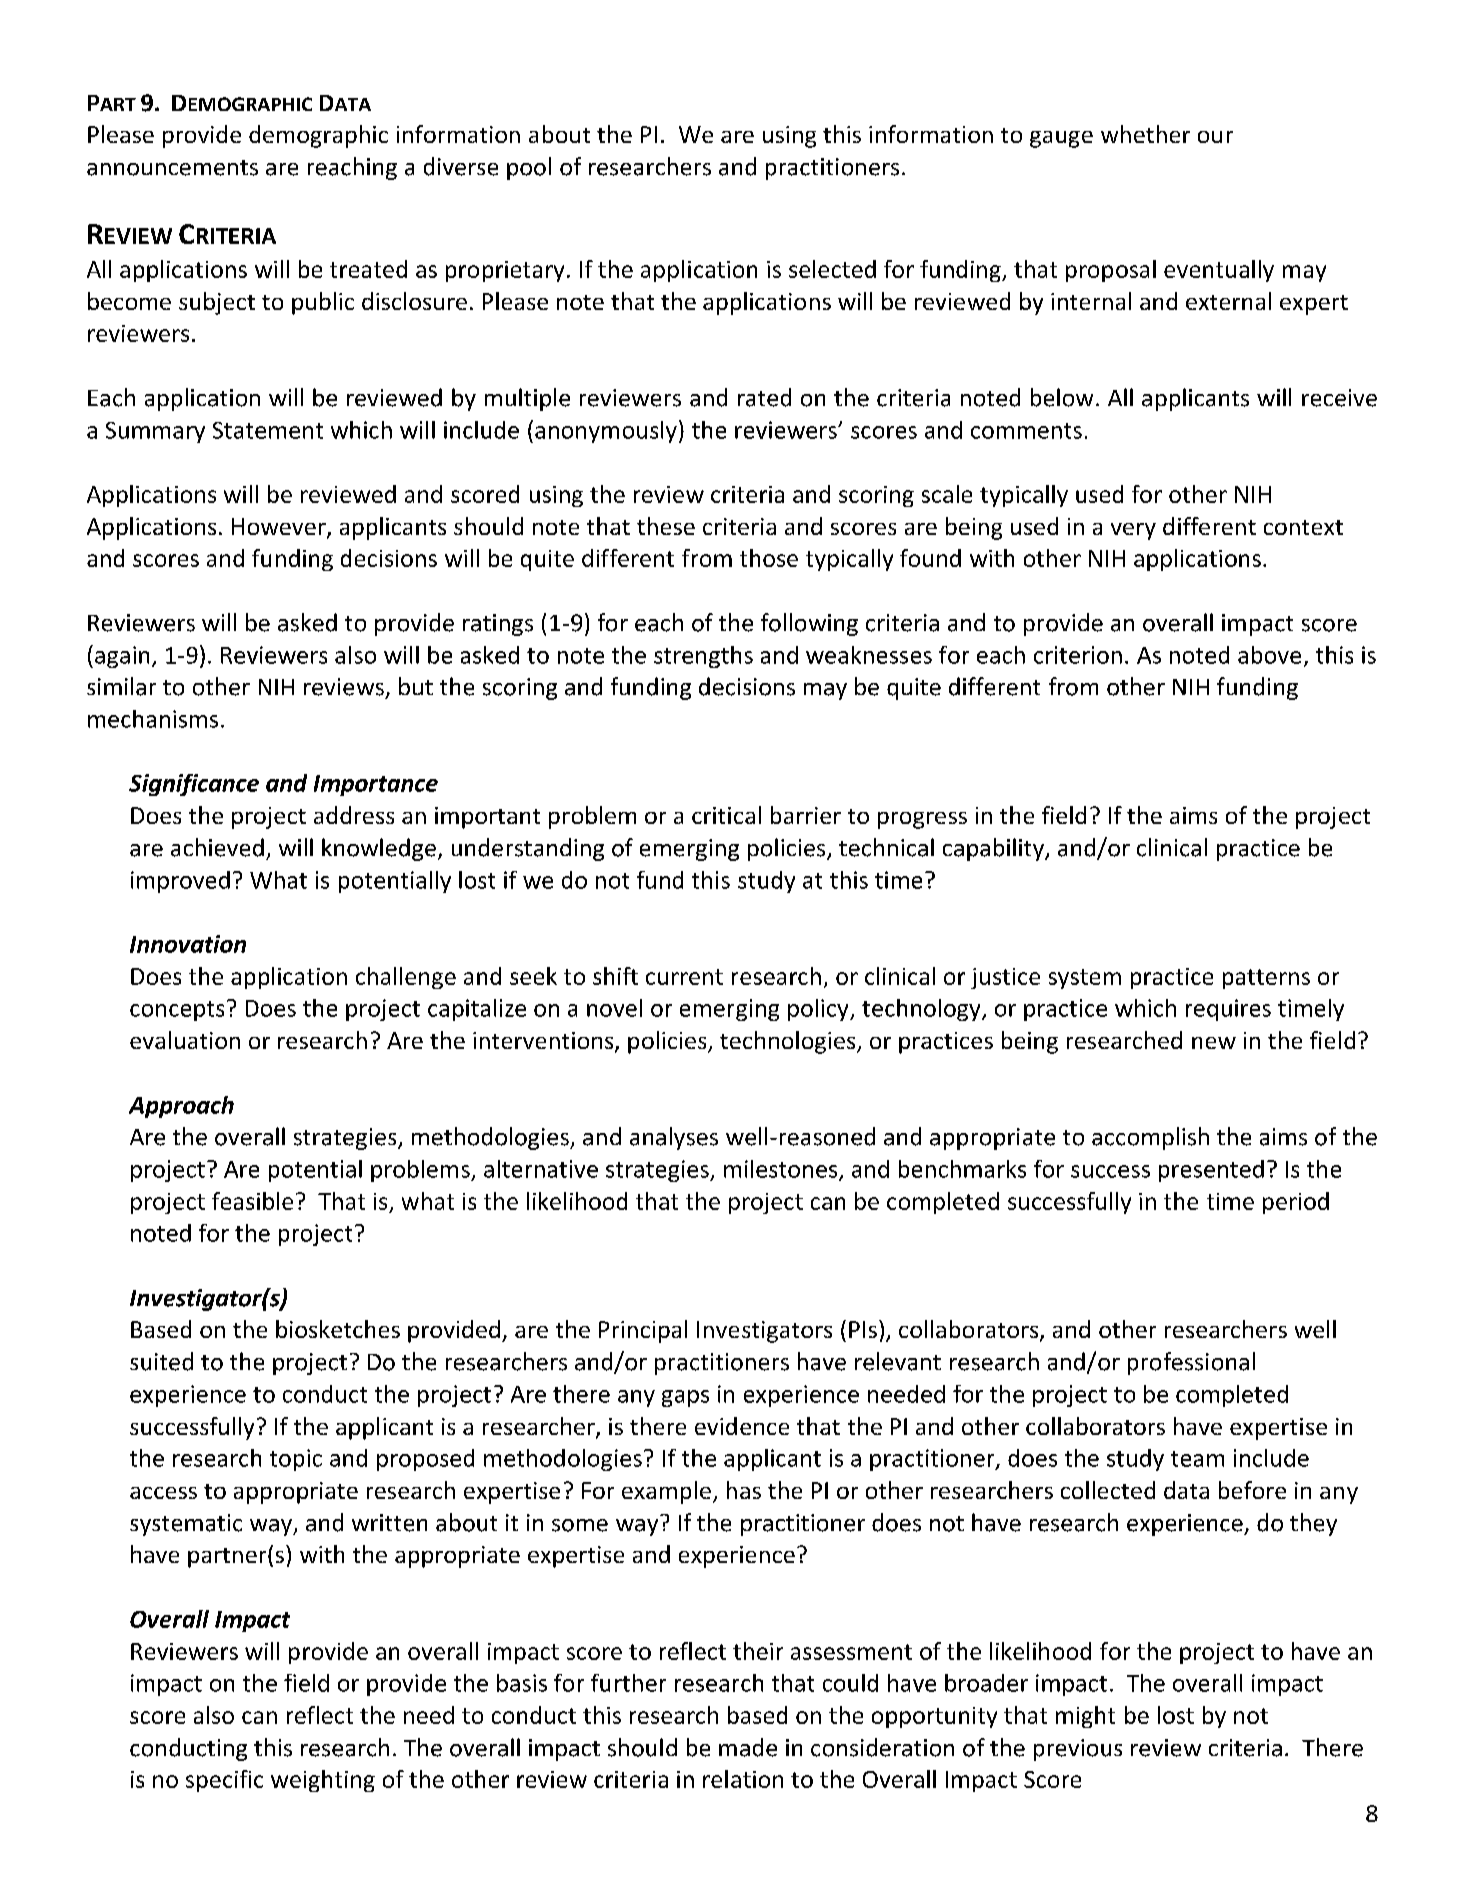  I want to click on feasible, so click(252, 1201).
